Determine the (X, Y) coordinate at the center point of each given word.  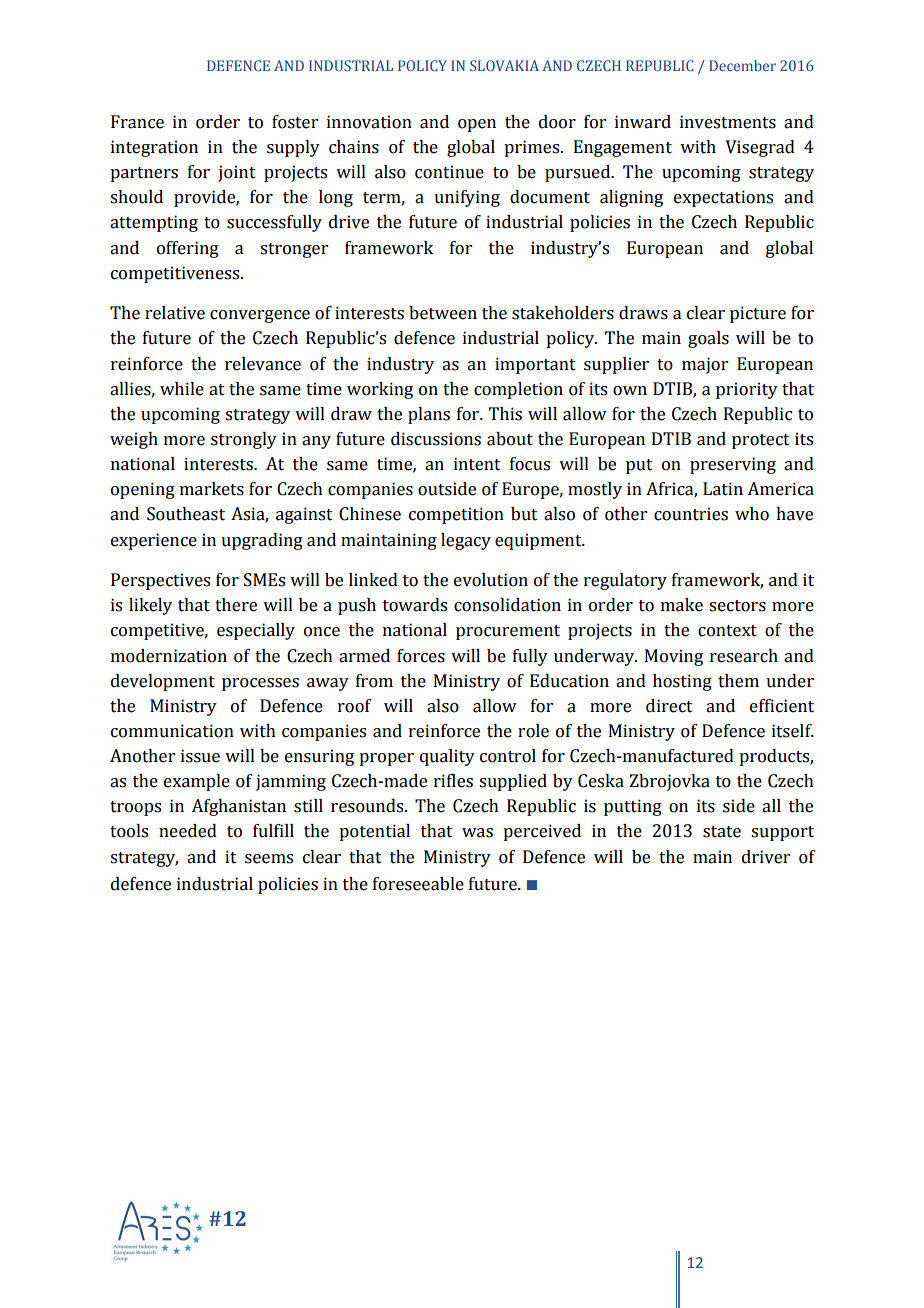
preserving (733, 465)
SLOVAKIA (504, 65)
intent (477, 464)
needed (188, 831)
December (742, 65)
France (137, 122)
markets (212, 489)
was (477, 833)
